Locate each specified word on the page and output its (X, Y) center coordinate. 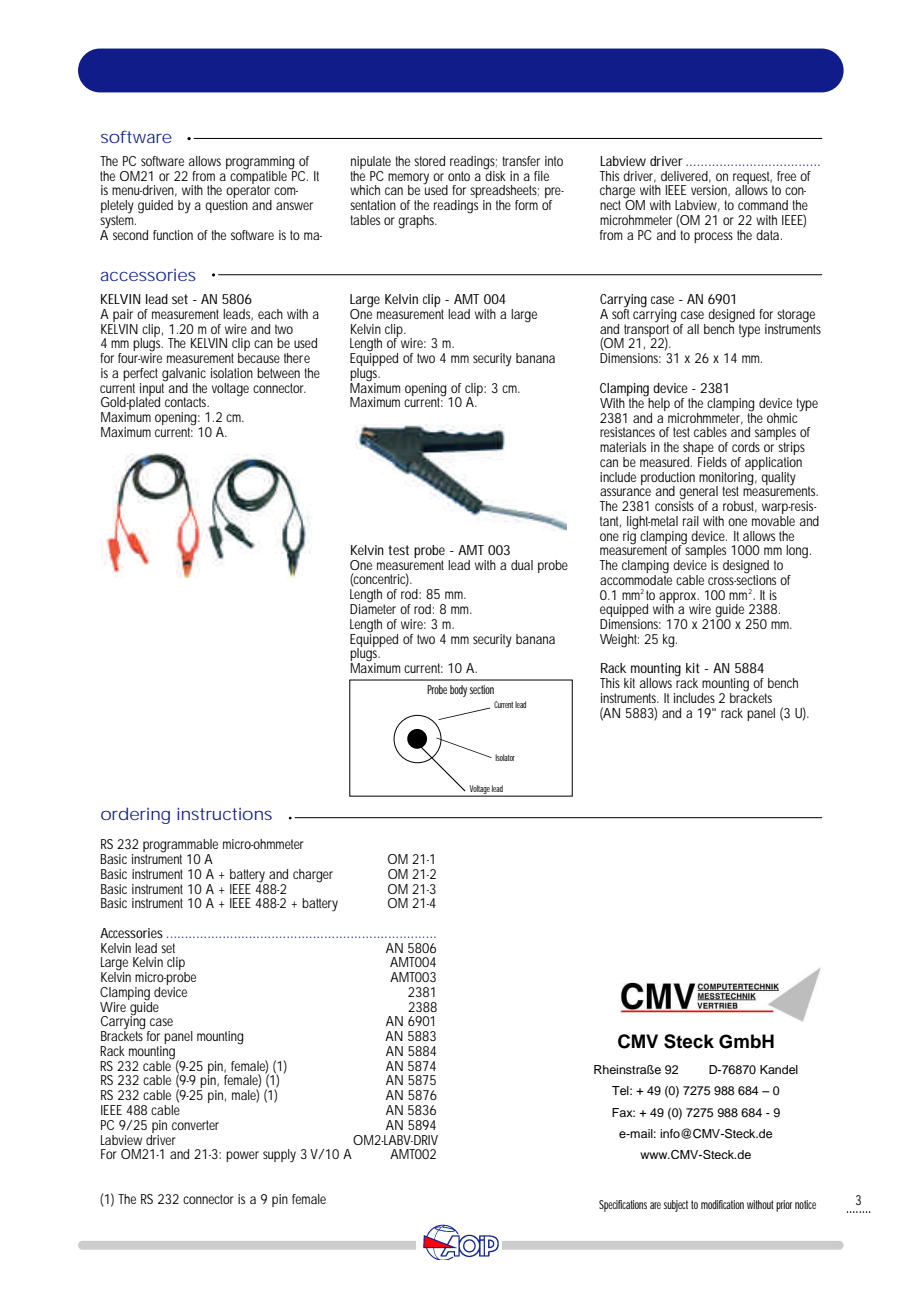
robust (740, 507)
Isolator (505, 757)
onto (459, 176)
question (226, 206)
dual (522, 565)
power (242, 1156)
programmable (180, 847)
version (709, 190)
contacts (187, 402)
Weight (619, 641)
